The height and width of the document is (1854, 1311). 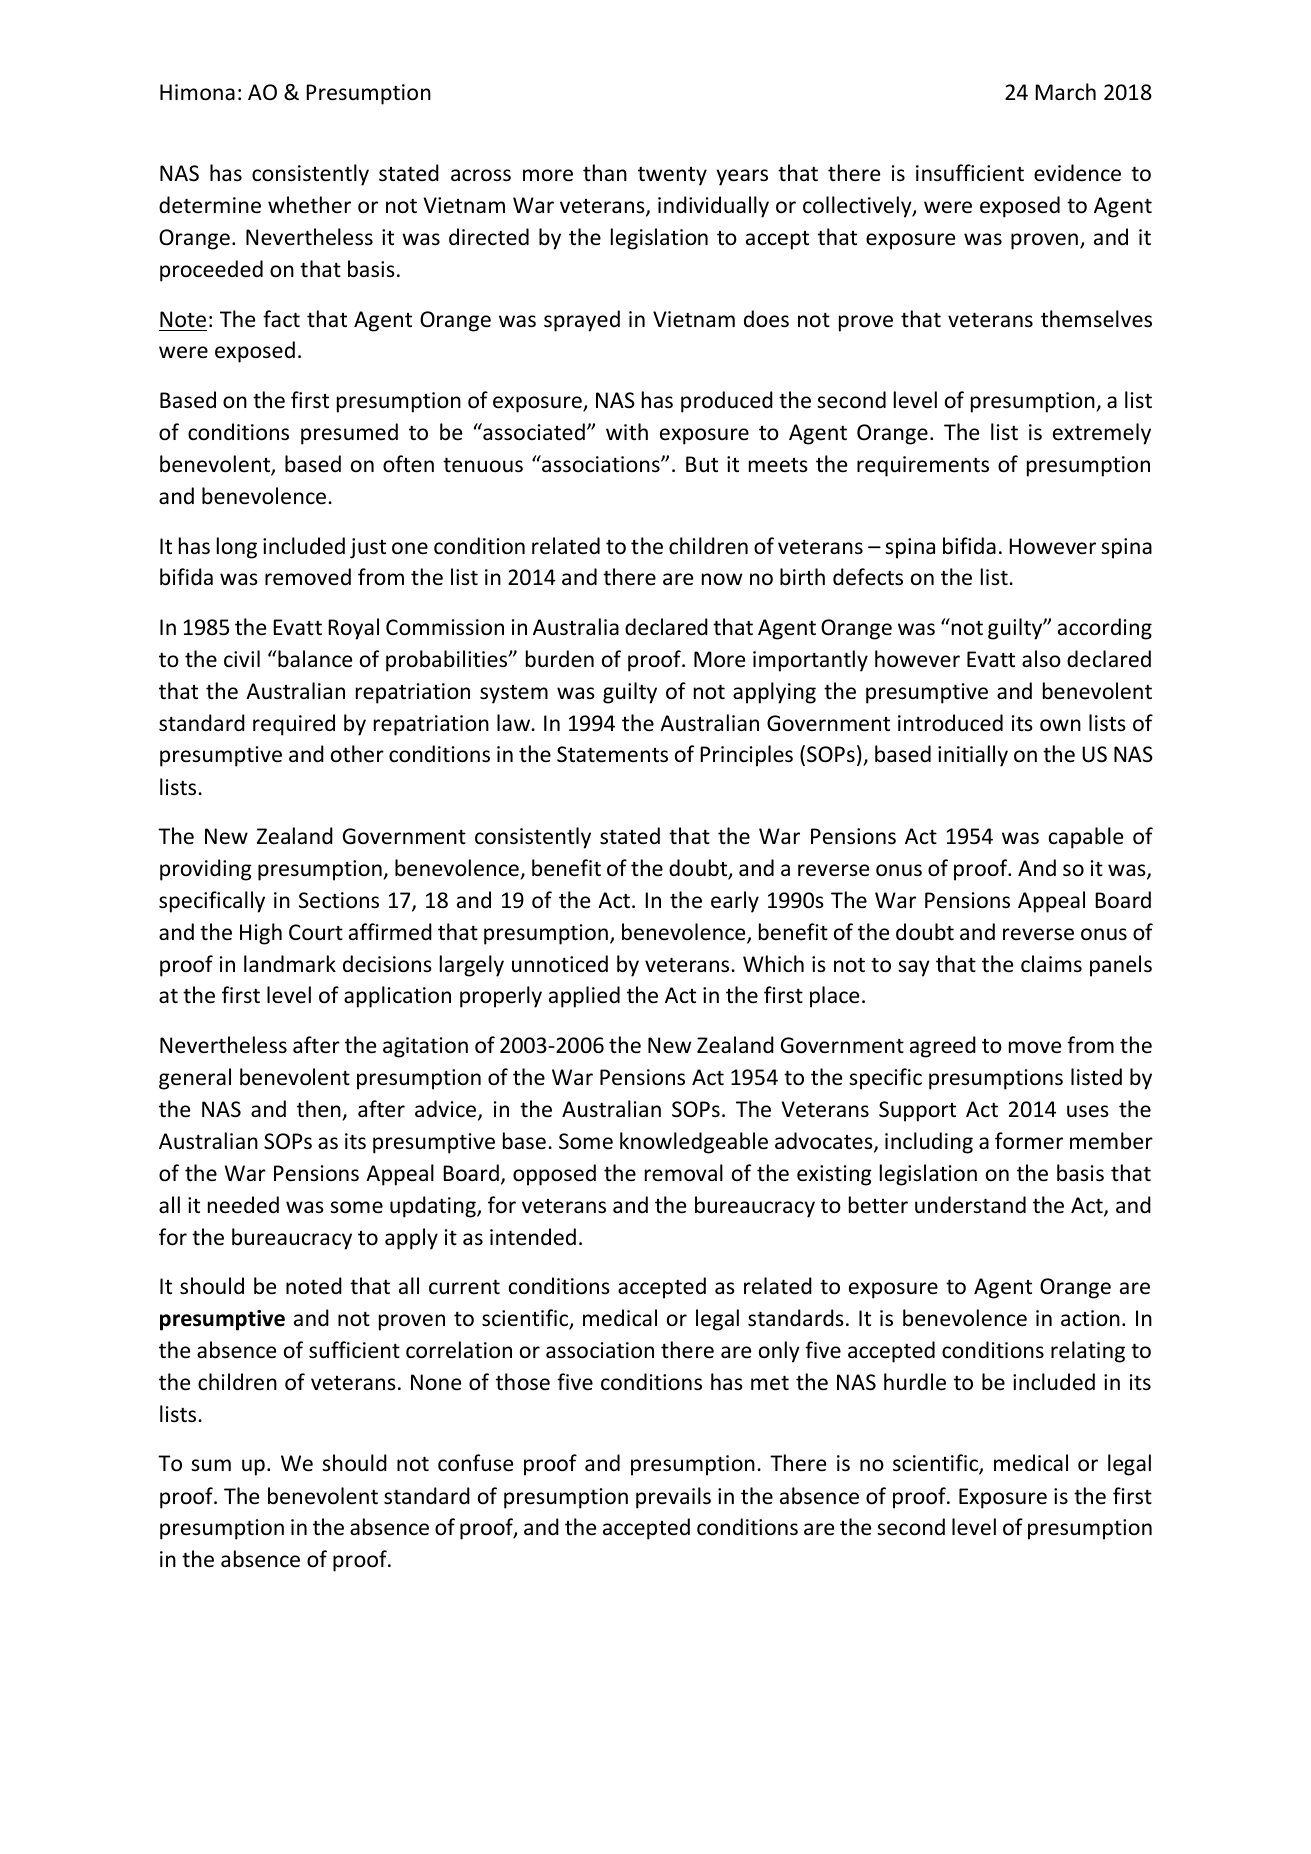 I want to click on whether, so click(x=309, y=205).
